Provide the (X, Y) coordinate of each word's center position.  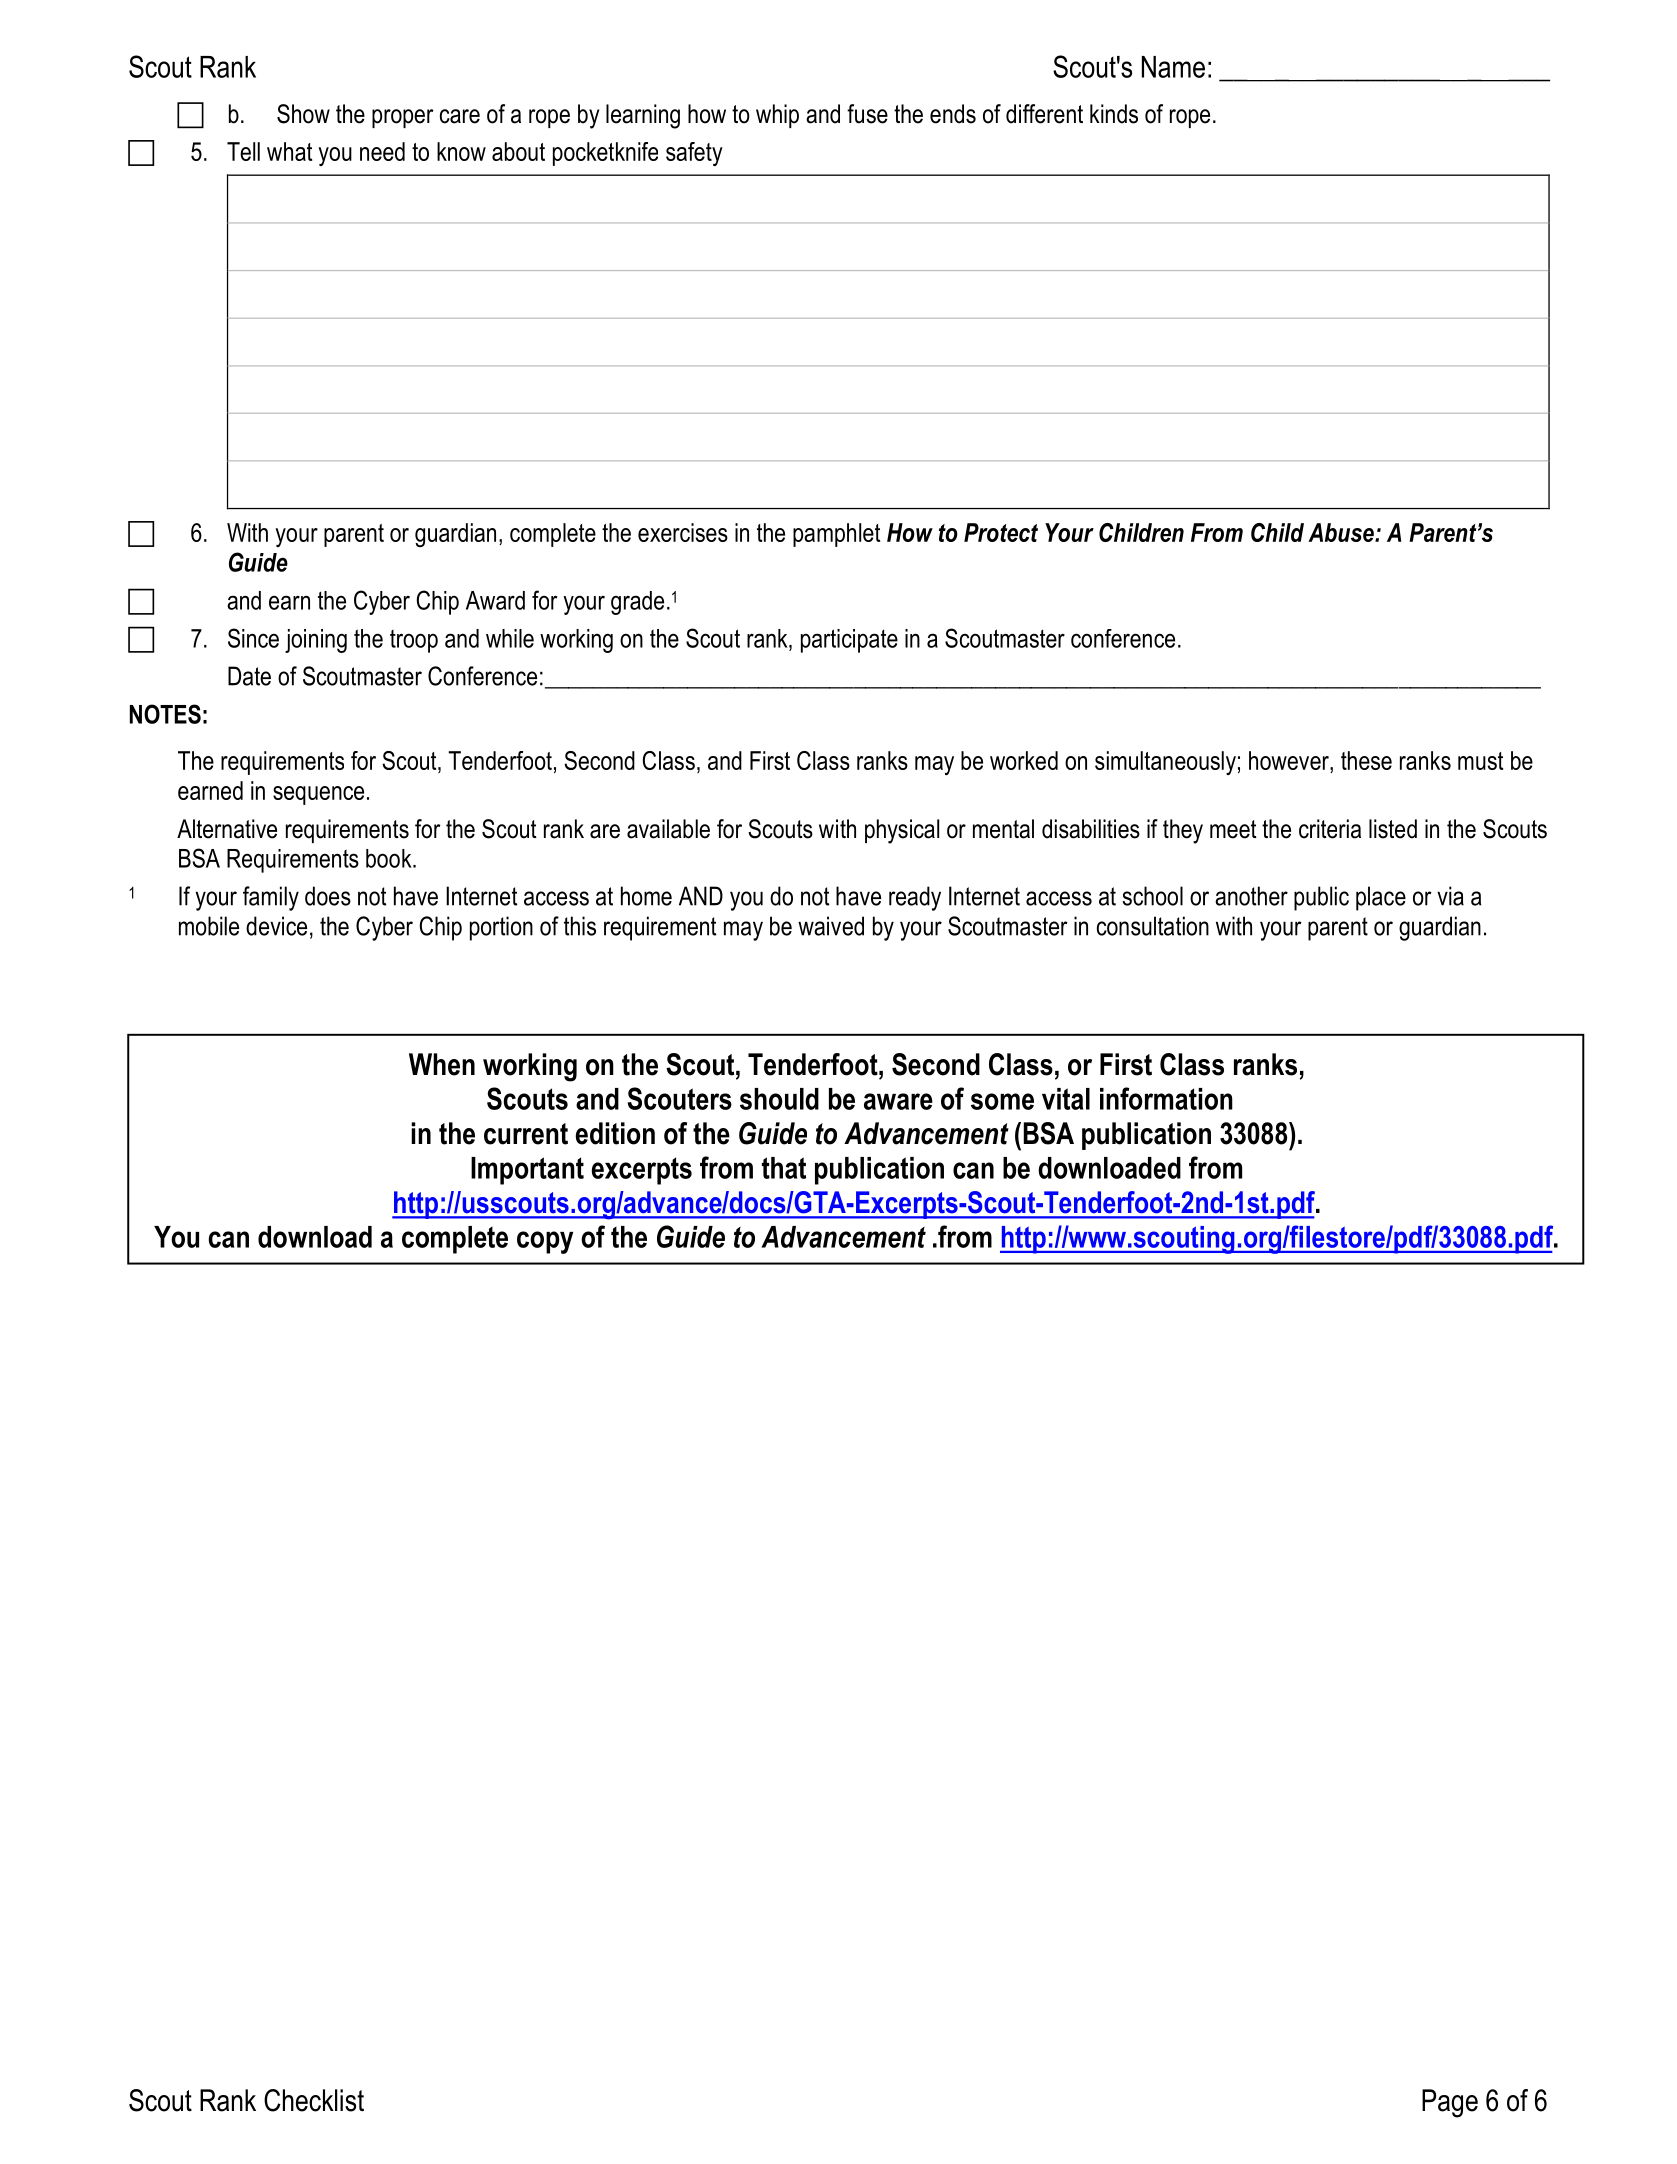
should (779, 1099)
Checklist (314, 2100)
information (1166, 1098)
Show (303, 114)
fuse (867, 114)
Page (1450, 2103)
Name (1173, 67)
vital (1066, 1099)
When (442, 1064)
